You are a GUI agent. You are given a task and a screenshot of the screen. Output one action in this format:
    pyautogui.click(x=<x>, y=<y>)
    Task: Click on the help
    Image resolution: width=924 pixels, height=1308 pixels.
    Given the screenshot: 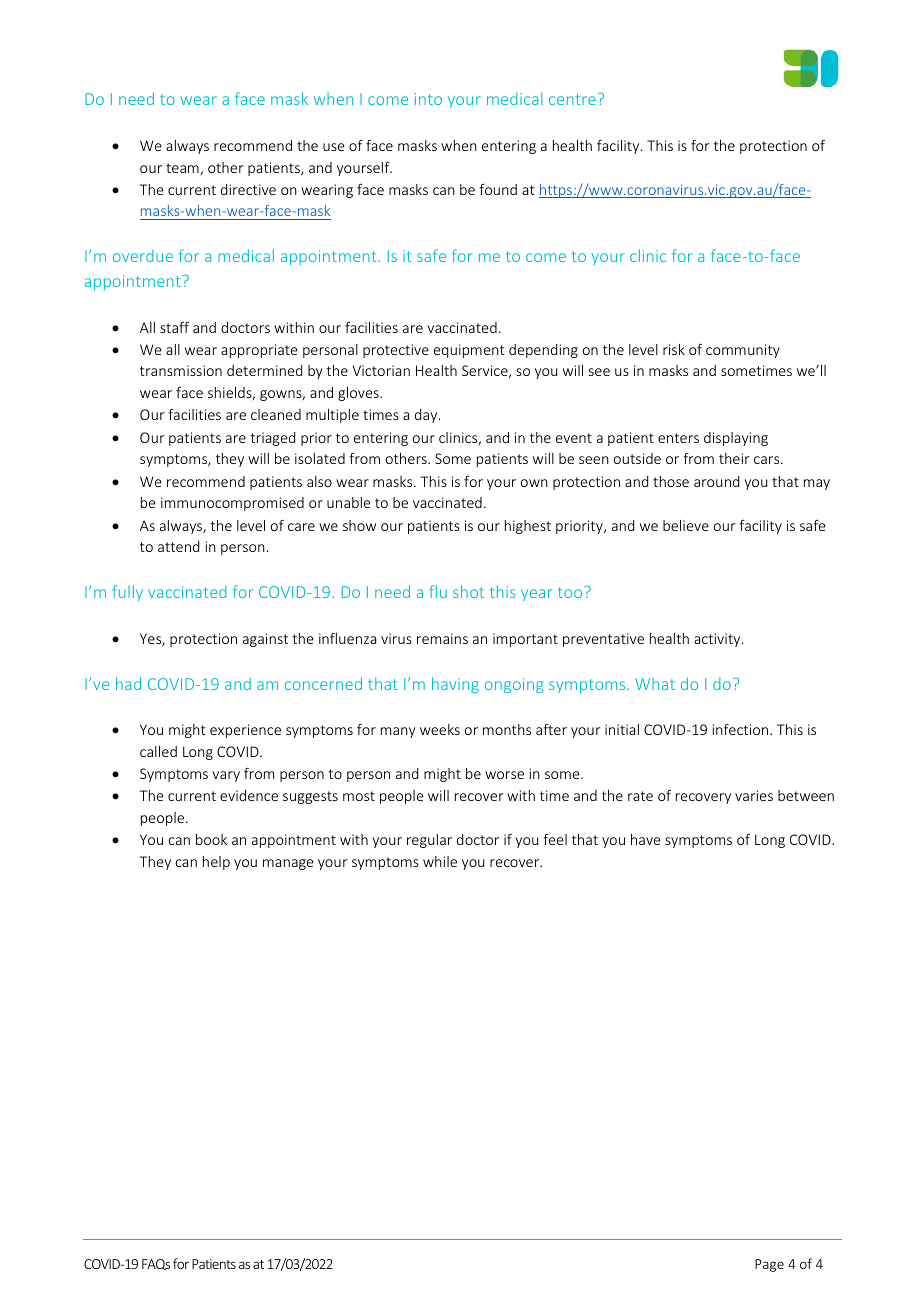 What is the action you would take?
    pyautogui.click(x=216, y=863)
